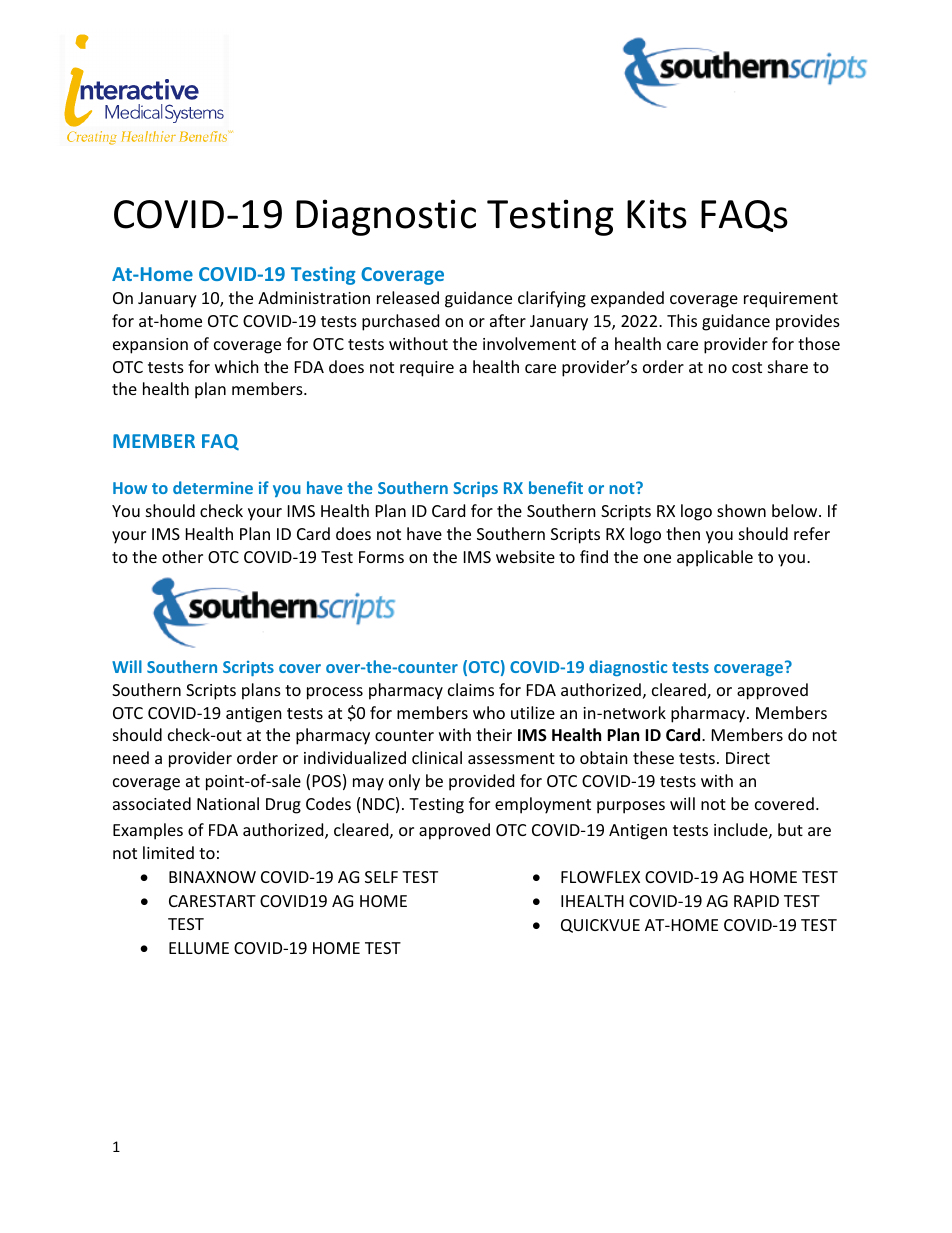  I want to click on Direct, so click(748, 758).
